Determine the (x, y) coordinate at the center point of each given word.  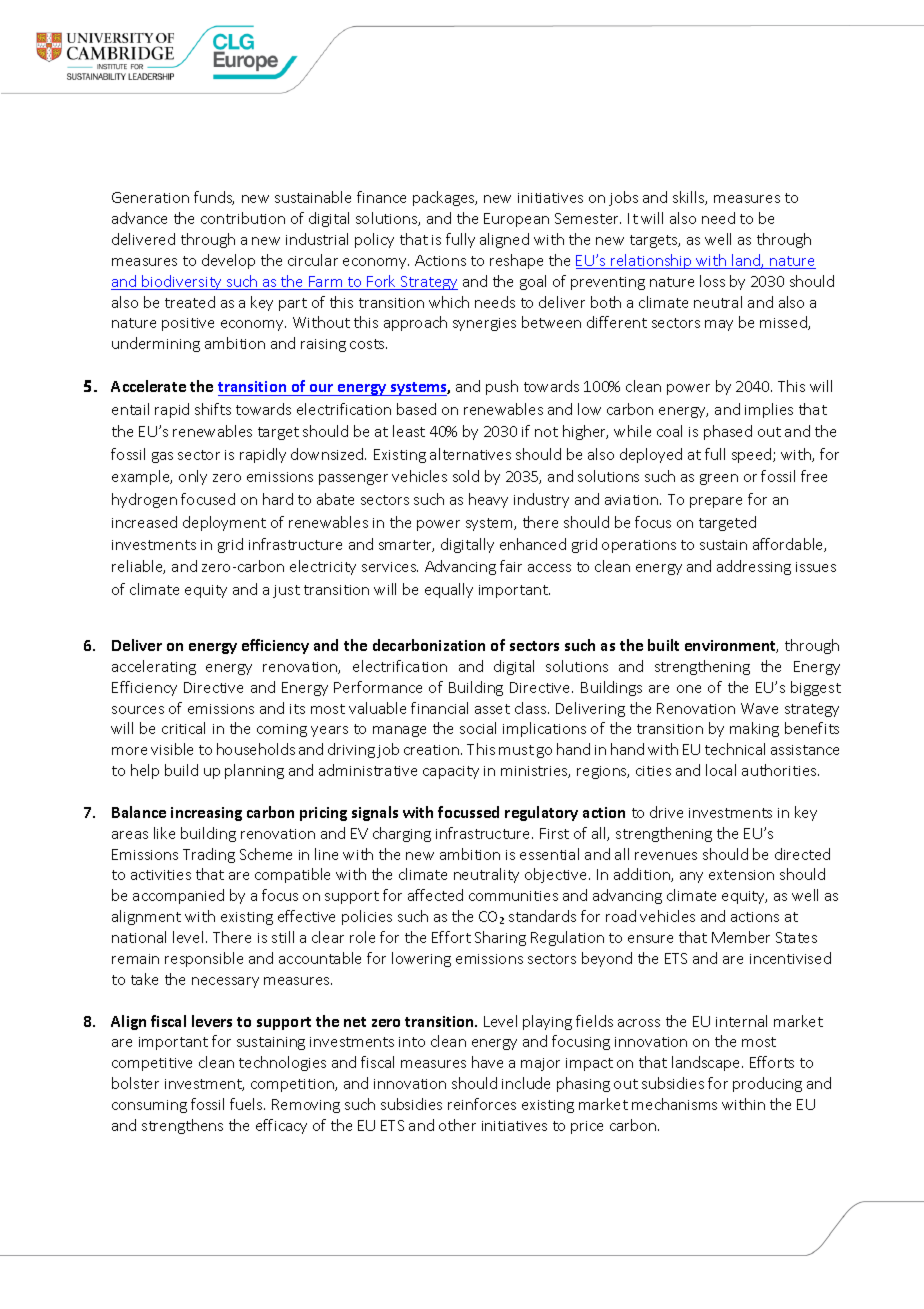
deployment (224, 523)
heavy (488, 500)
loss (712, 281)
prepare (716, 502)
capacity (451, 772)
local (721, 770)
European (516, 220)
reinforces (482, 1104)
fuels (247, 1104)
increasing (206, 814)
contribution (243, 218)
